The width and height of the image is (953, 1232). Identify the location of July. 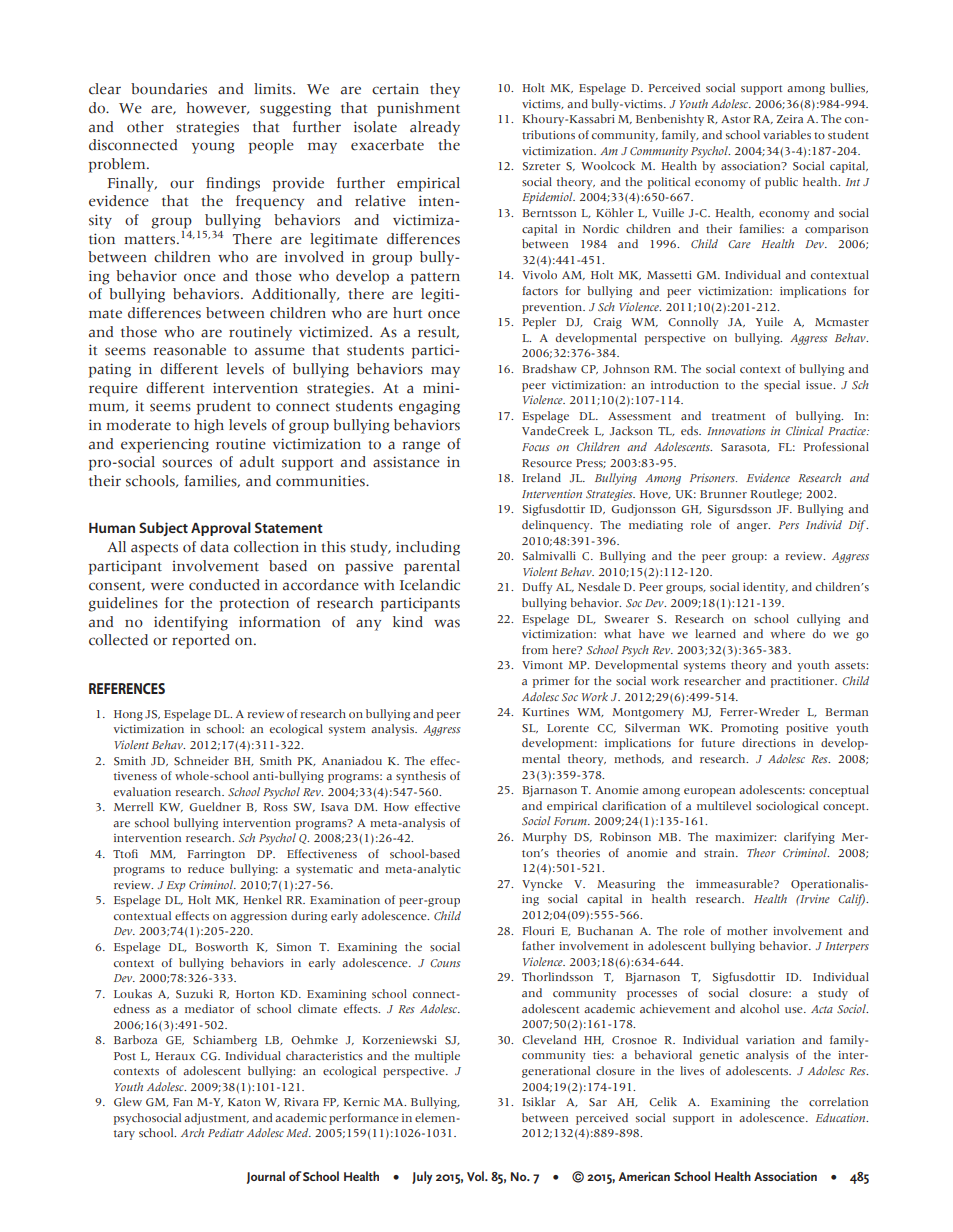
(422, 1177).
